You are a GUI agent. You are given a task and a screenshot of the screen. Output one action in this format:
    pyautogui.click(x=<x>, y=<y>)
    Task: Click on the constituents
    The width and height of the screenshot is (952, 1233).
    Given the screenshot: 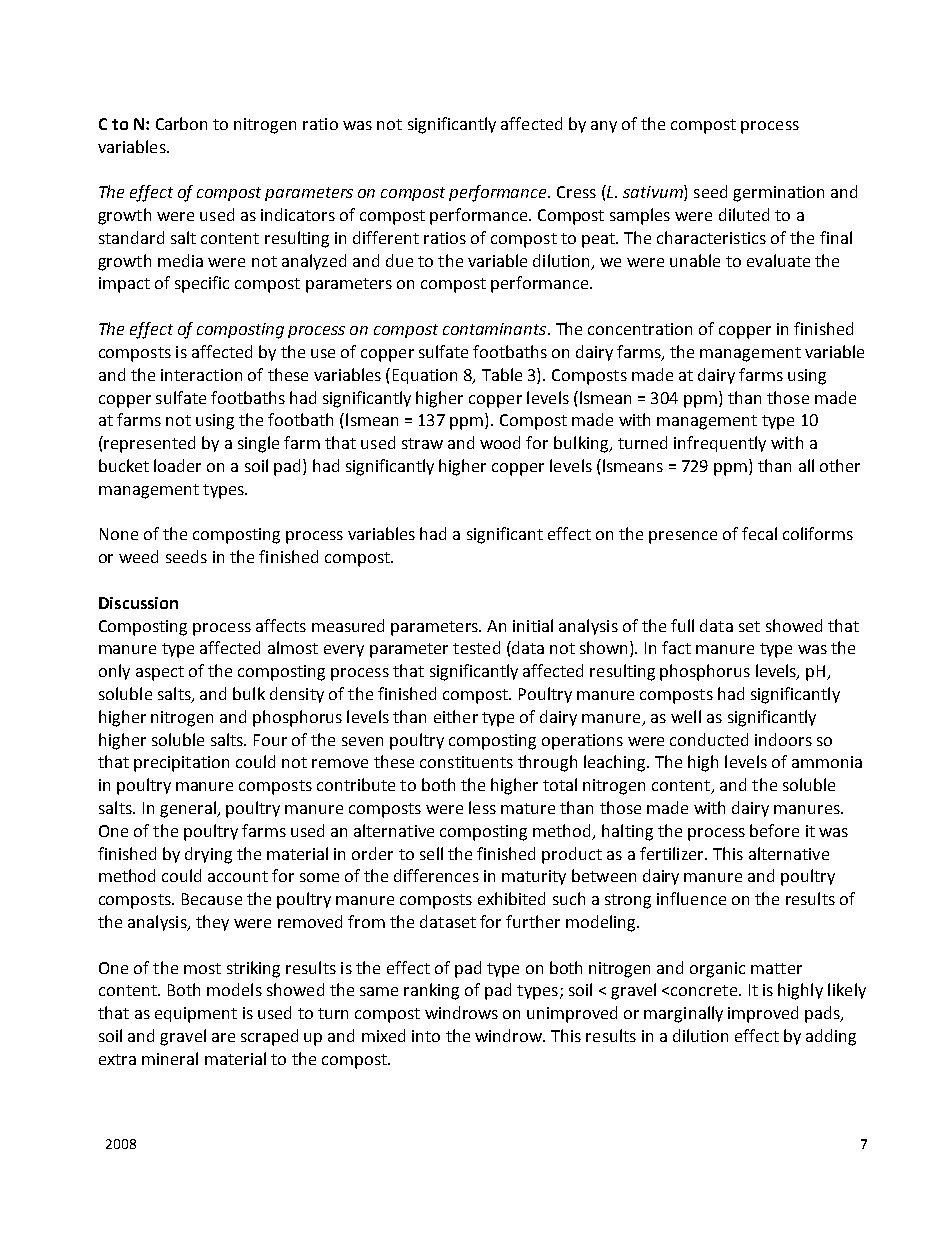 What is the action you would take?
    pyautogui.click(x=466, y=762)
